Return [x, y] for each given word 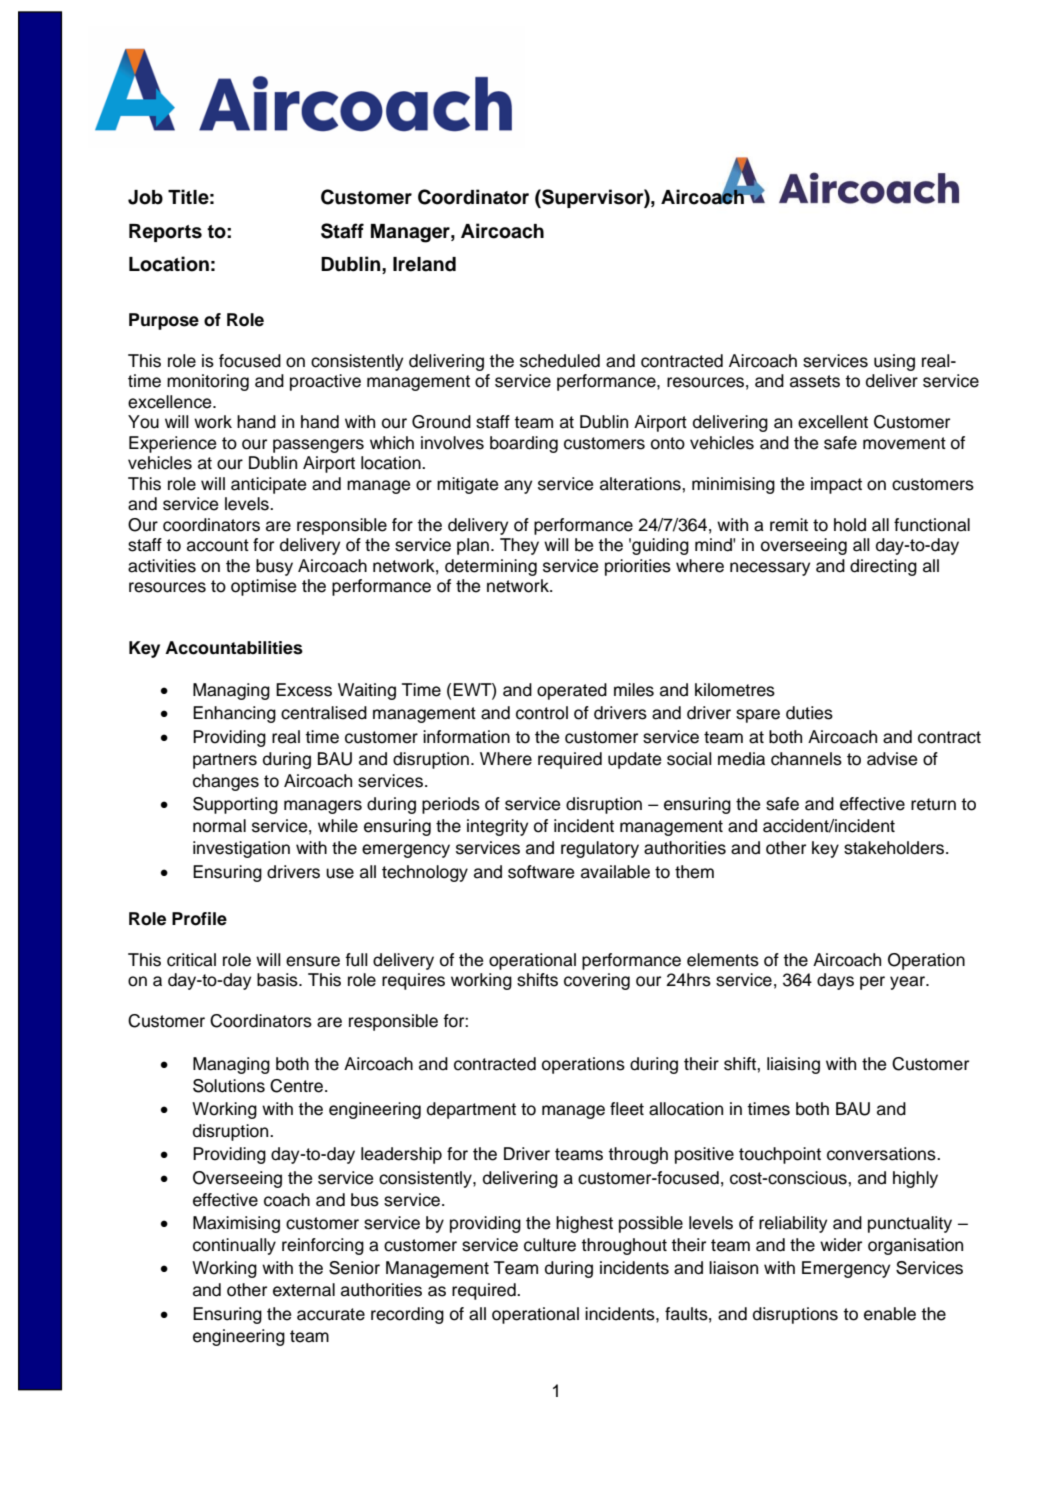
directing [883, 567]
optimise [263, 587]
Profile [199, 919]
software [541, 872]
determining [491, 567]
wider [841, 1245]
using [894, 362]
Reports [165, 233]
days [835, 981]
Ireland [424, 264]
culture [550, 1245]
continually [234, 1246]
